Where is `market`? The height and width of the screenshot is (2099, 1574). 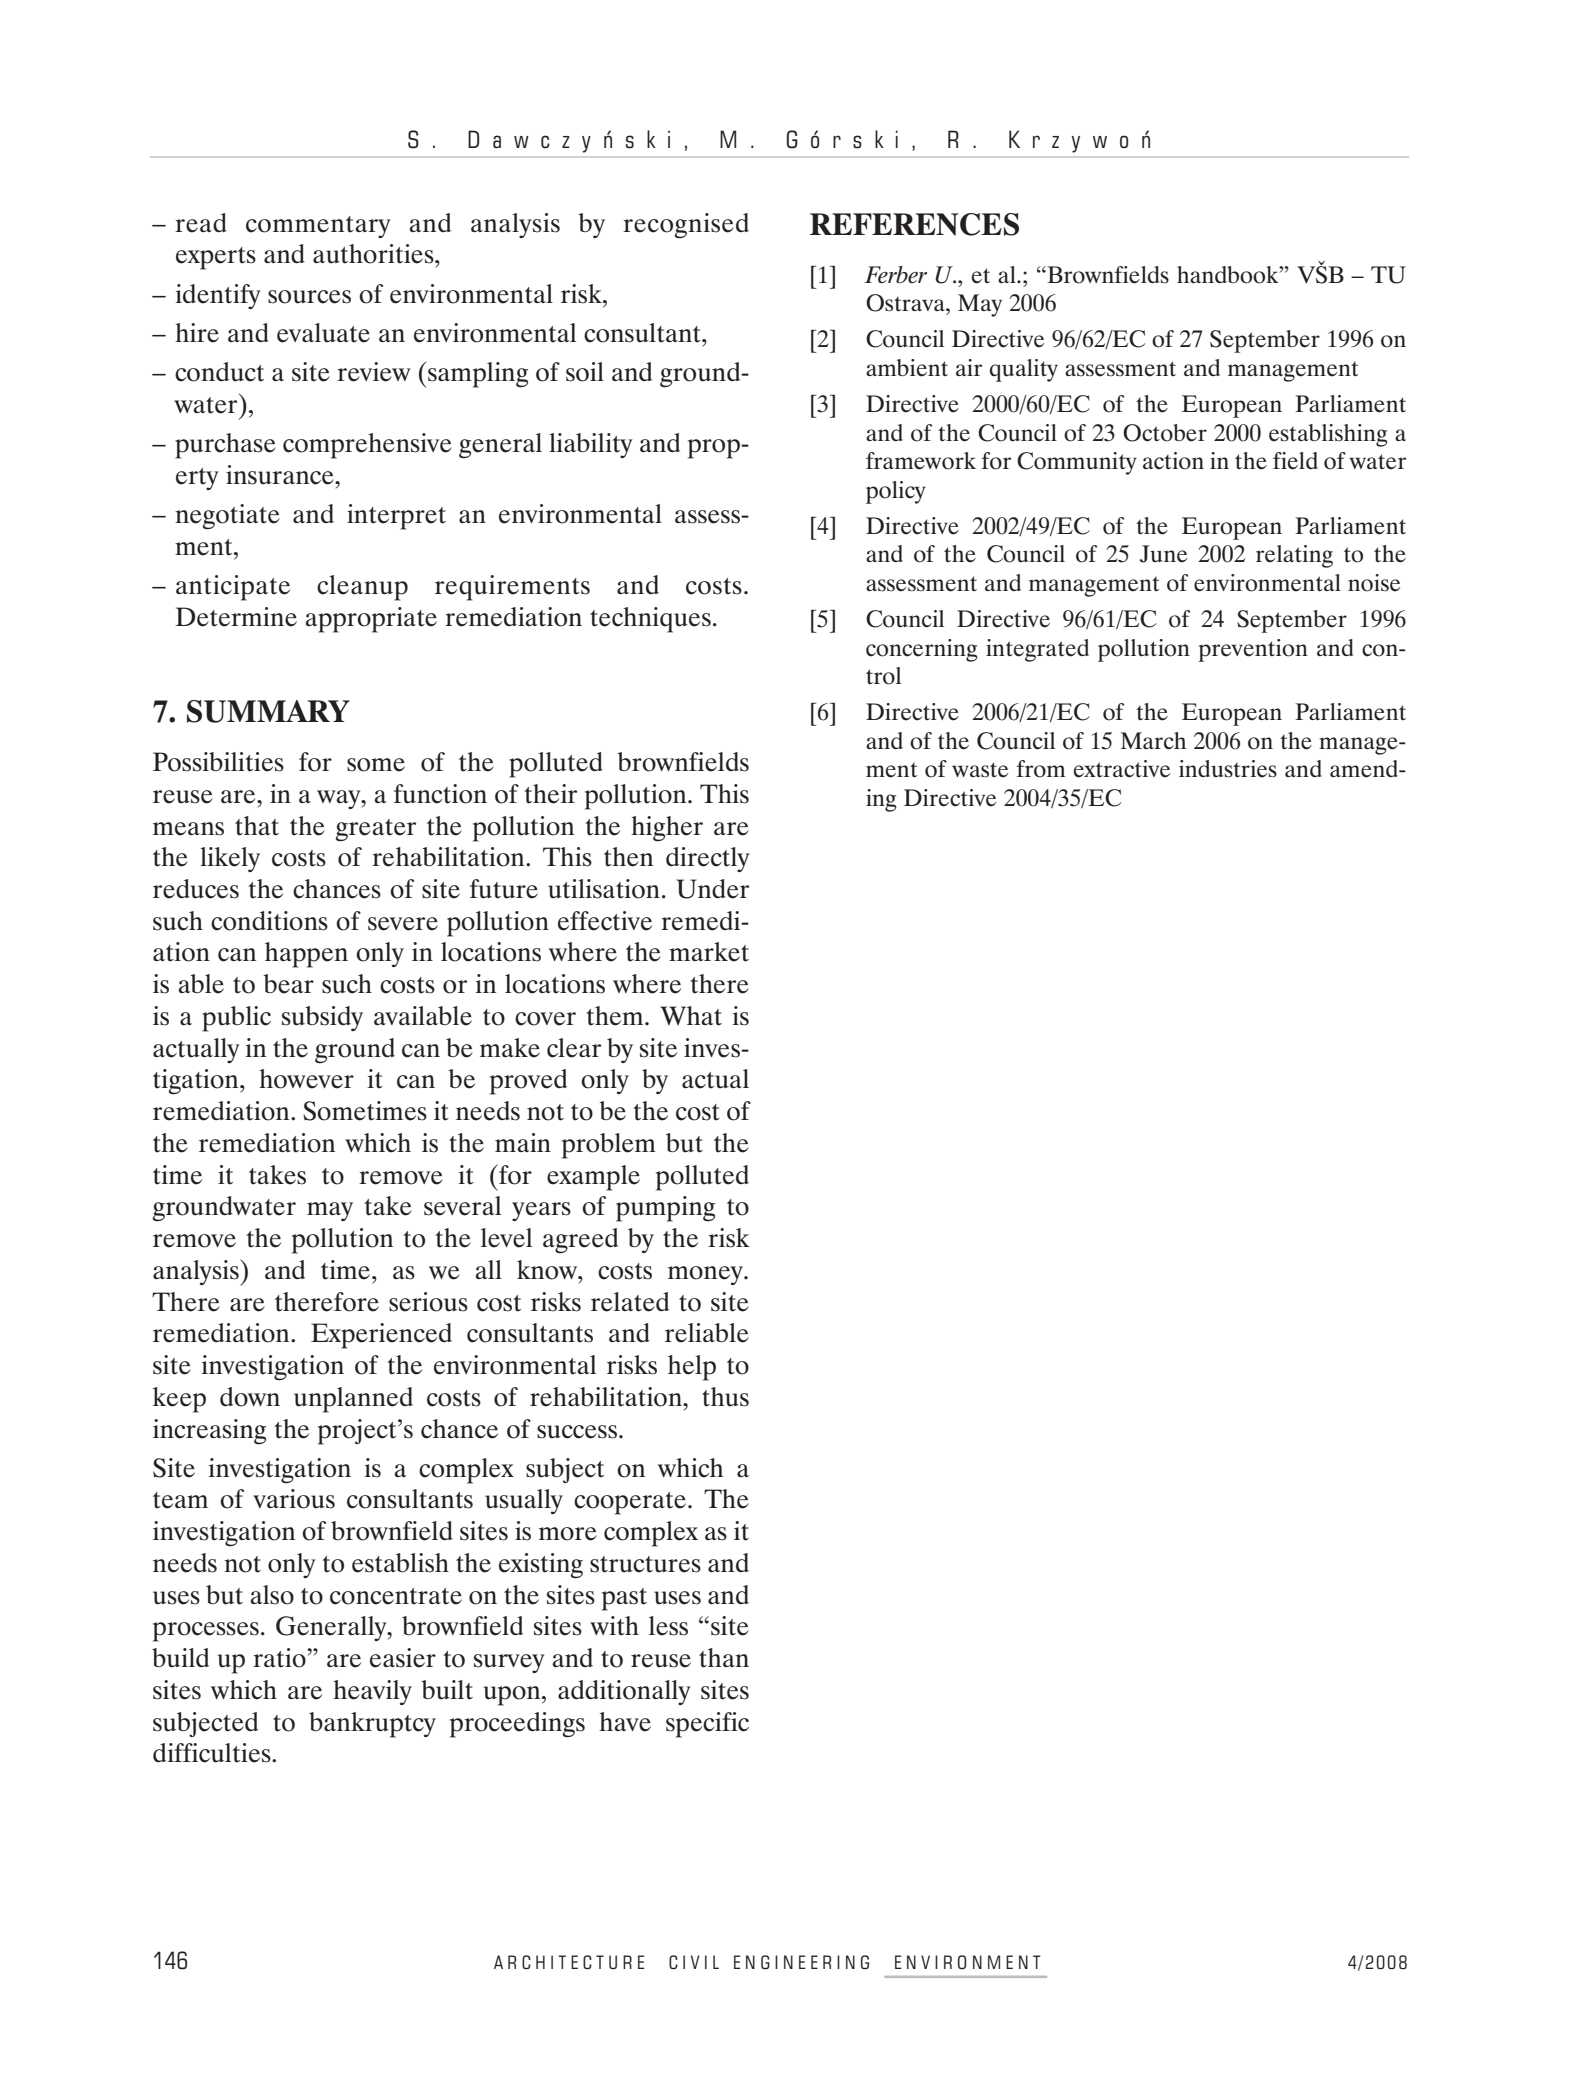
market is located at coordinates (709, 952).
